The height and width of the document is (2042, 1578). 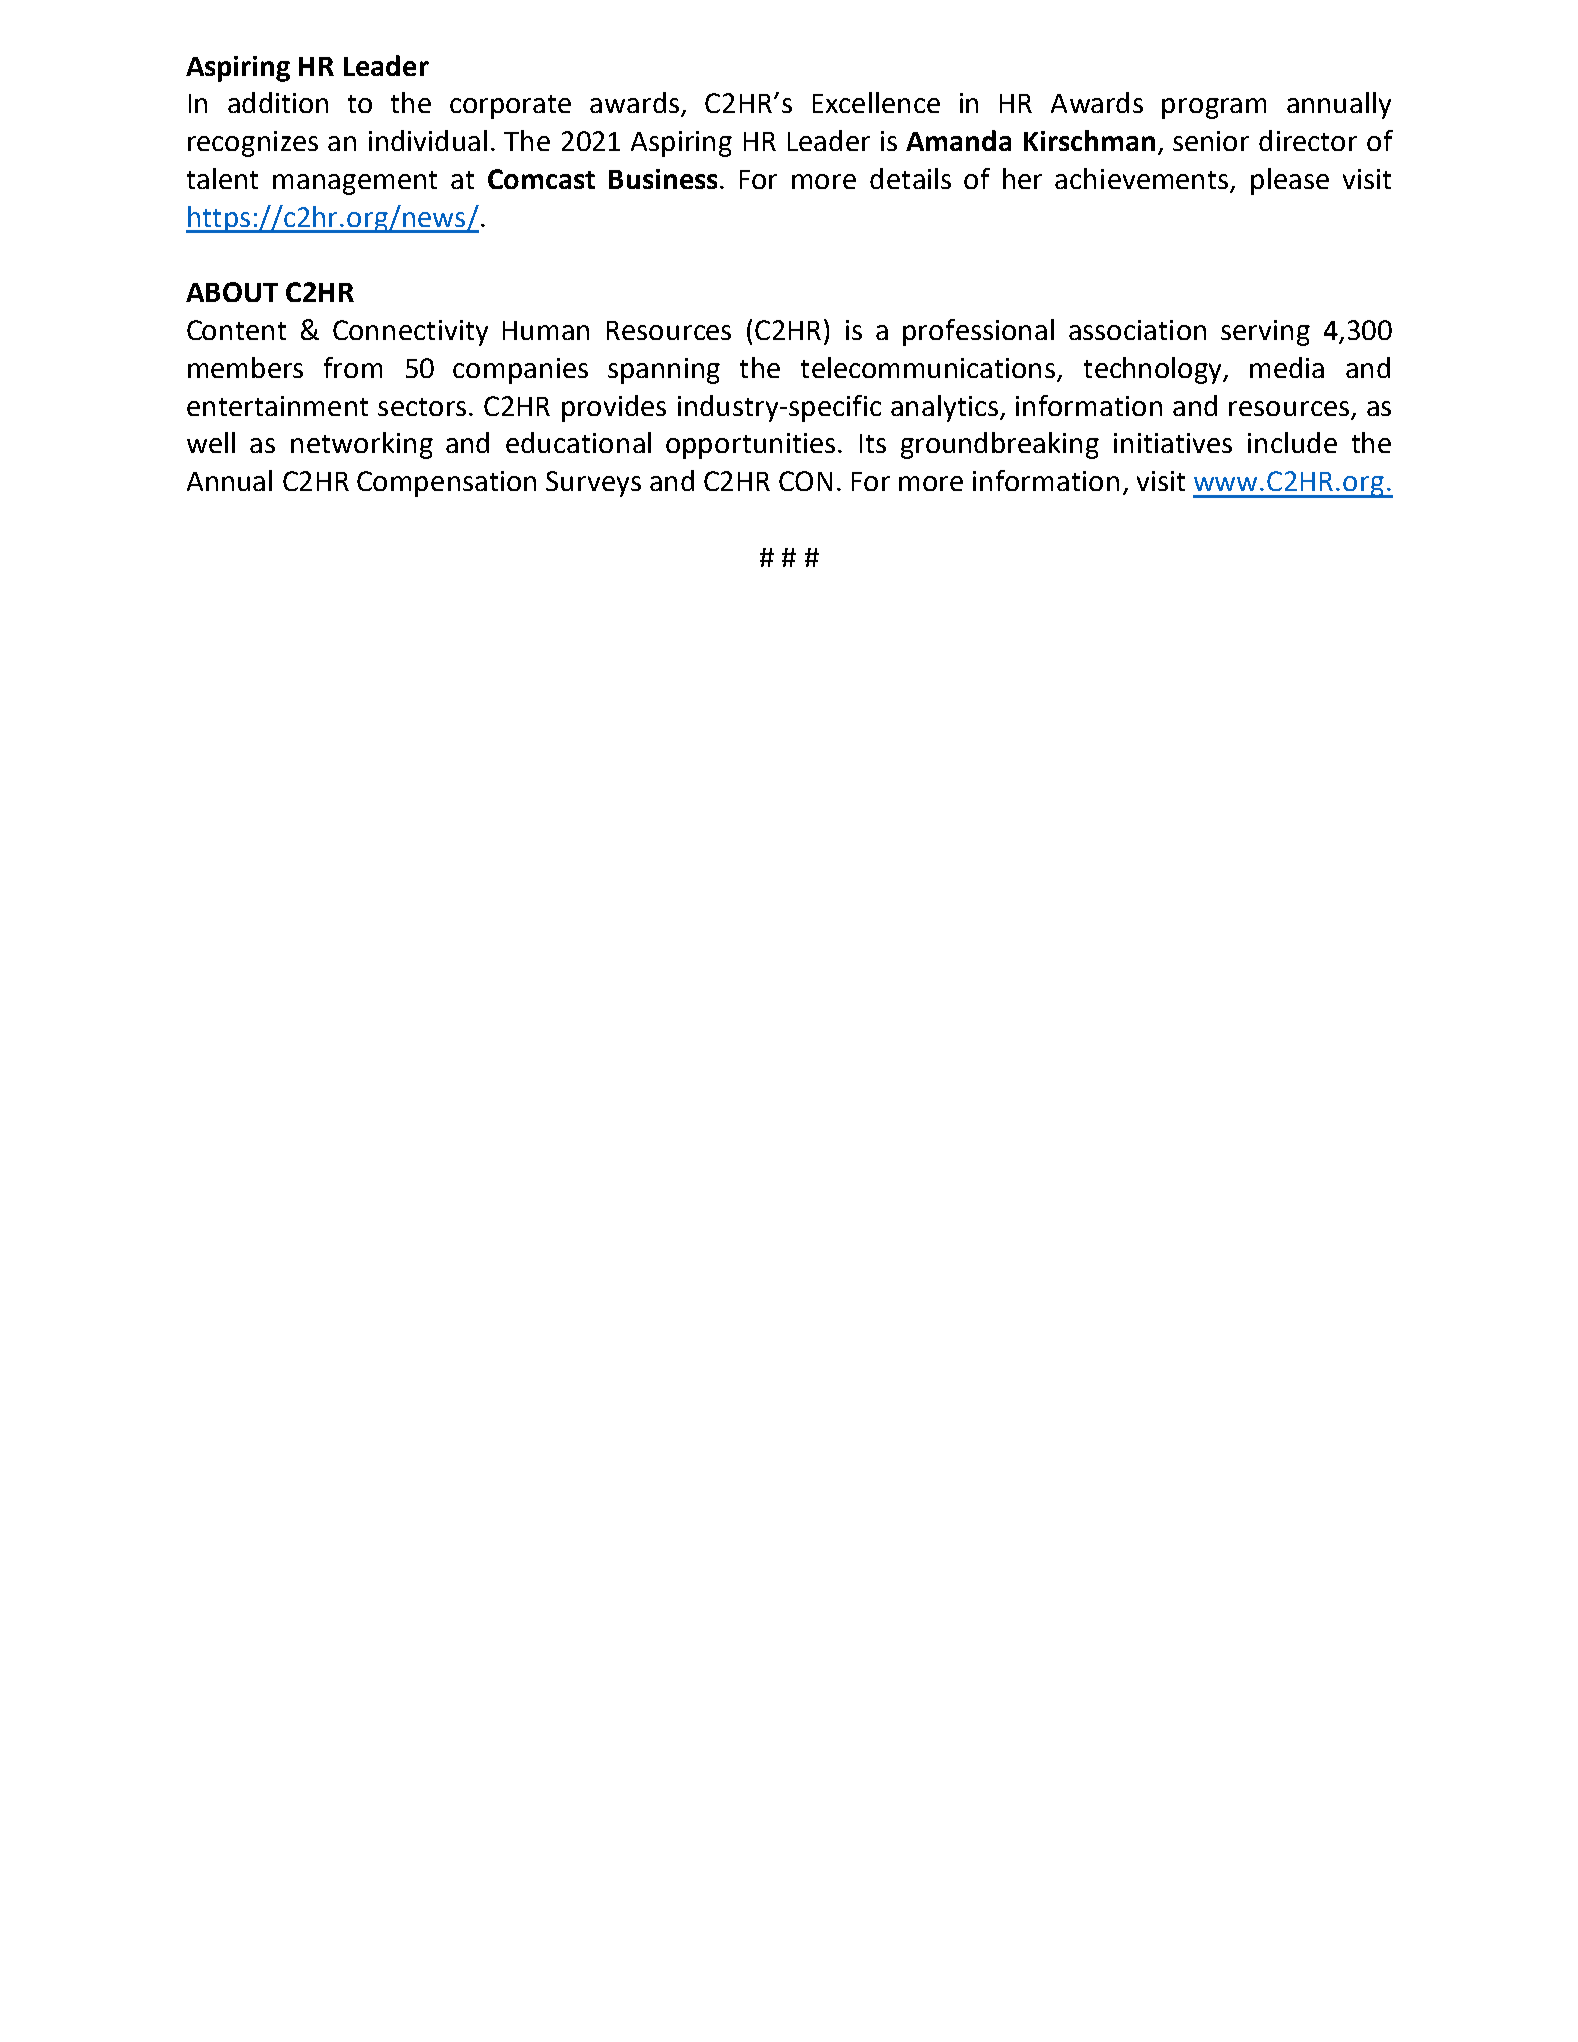 What do you see at coordinates (876, 102) in the document?
I see `Excellence` at bounding box center [876, 102].
